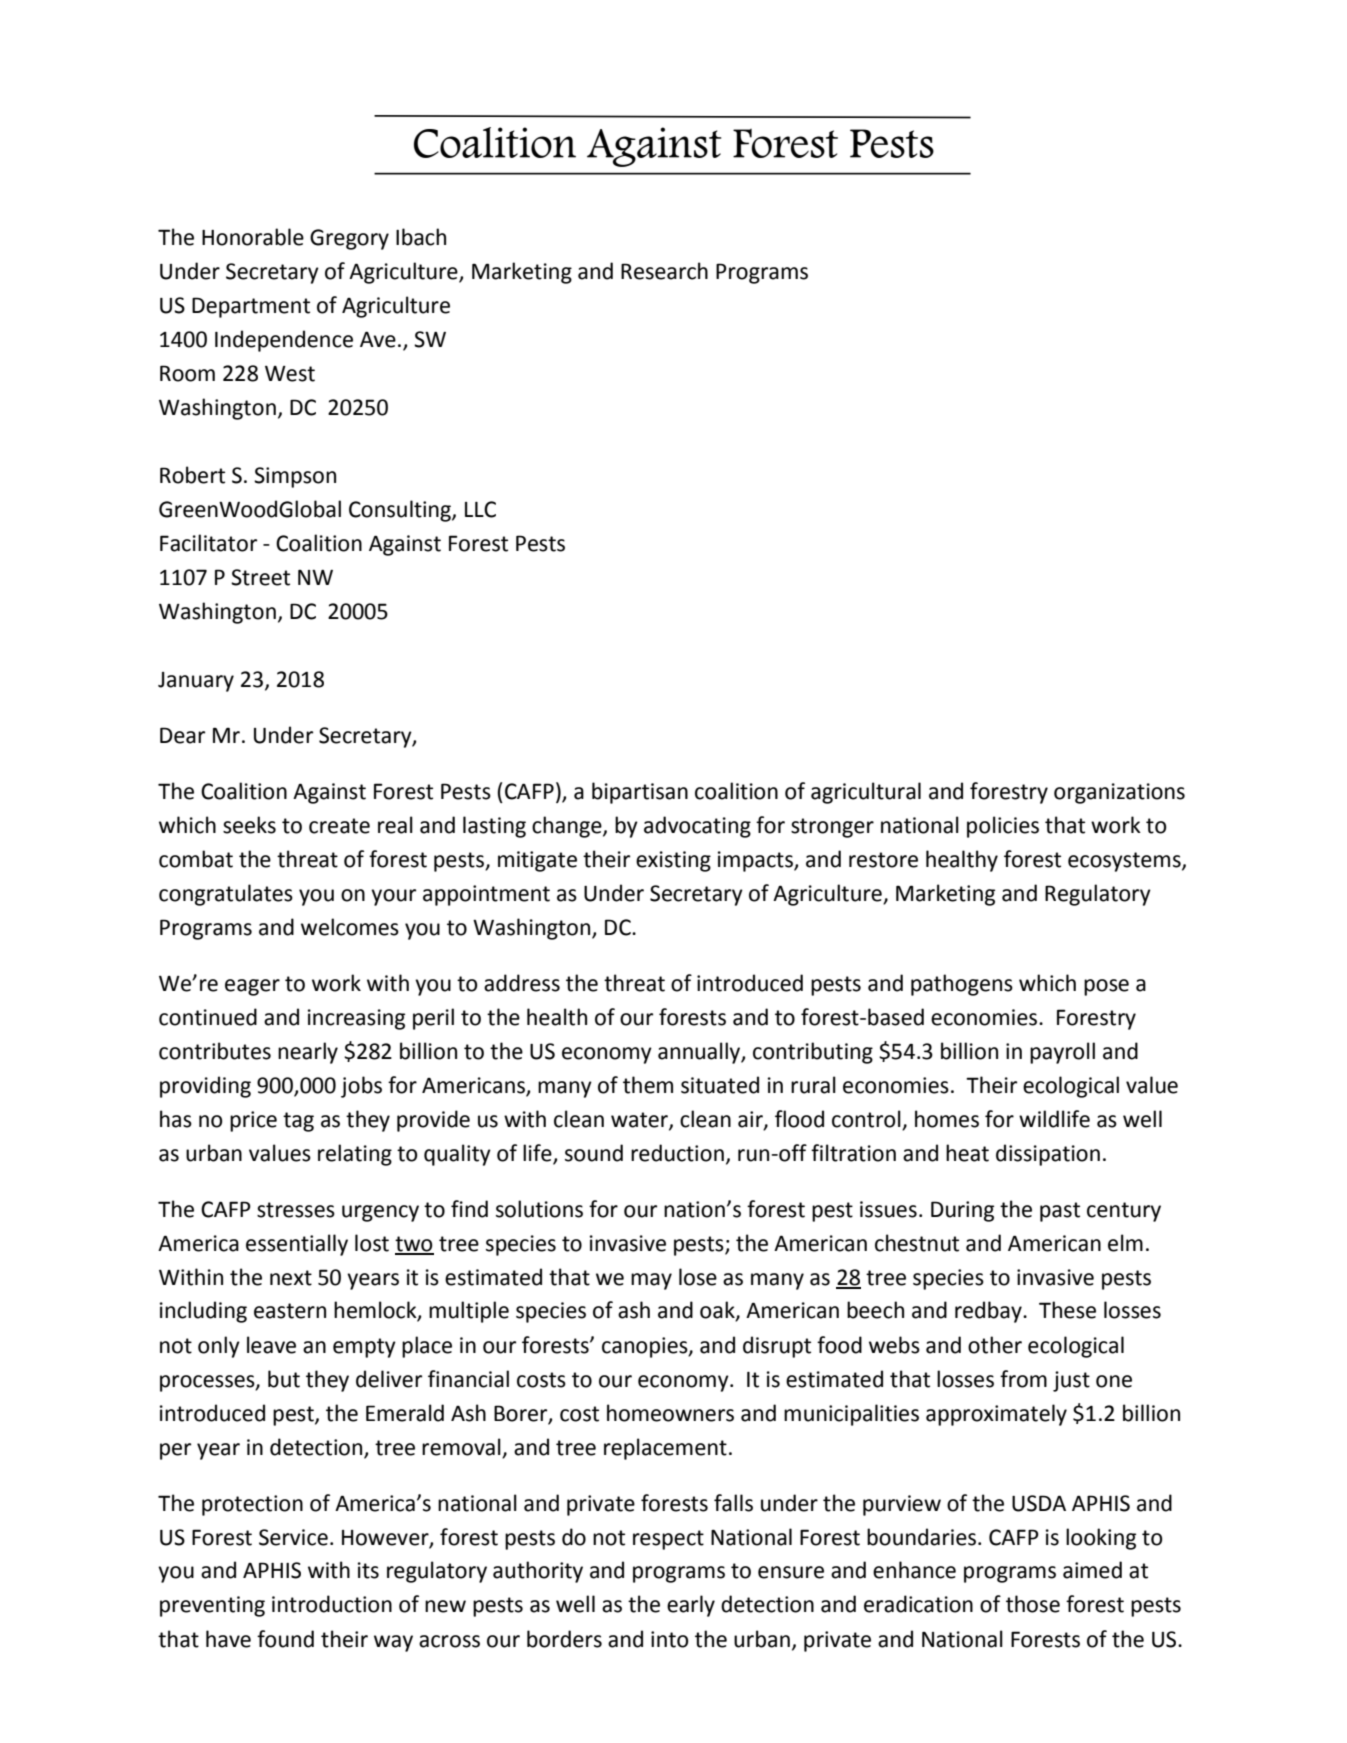  What do you see at coordinates (651, 1281) in the screenshot?
I see `may` at bounding box center [651, 1281].
